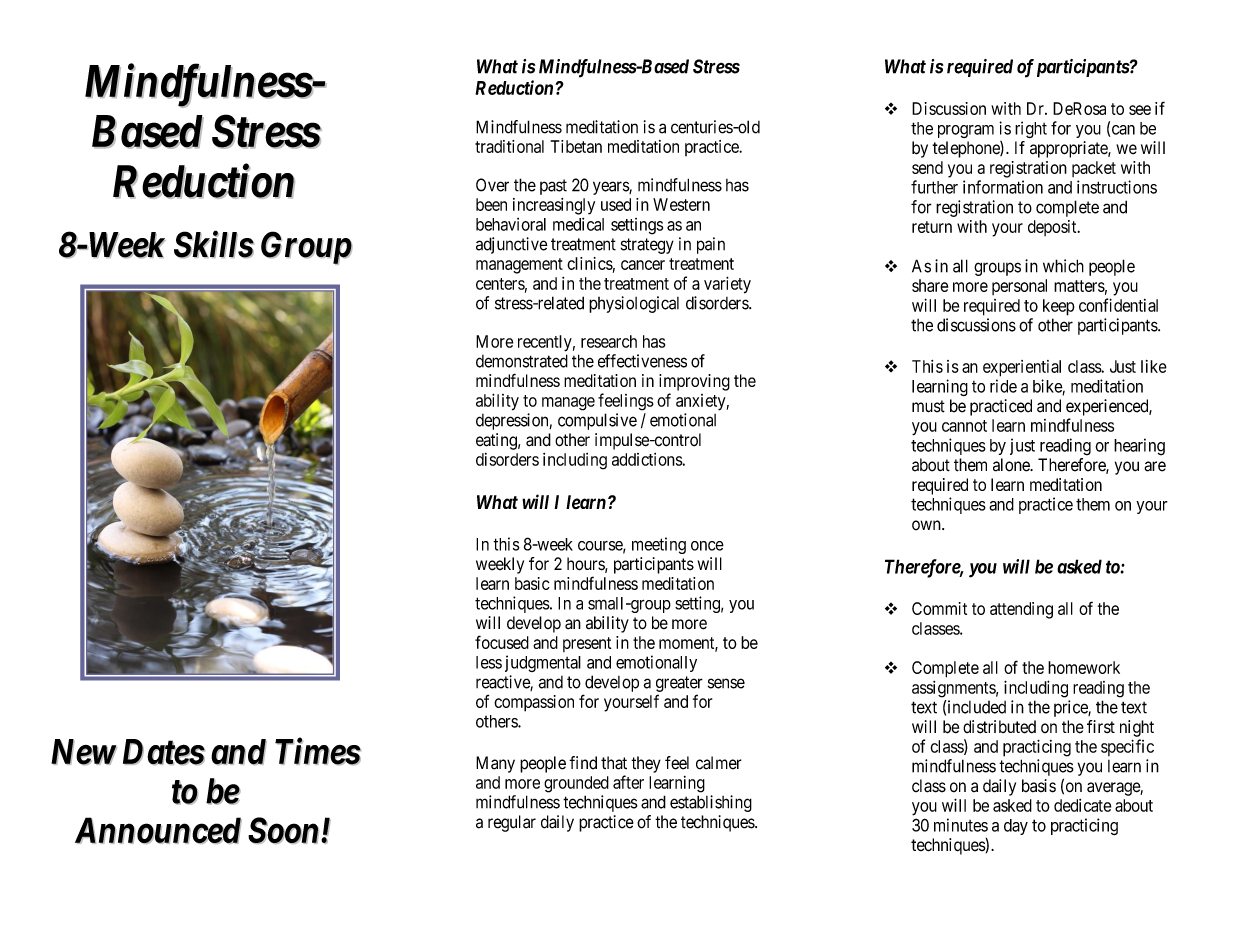  What do you see at coordinates (576, 784) in the screenshot?
I see `grounded` at bounding box center [576, 784].
